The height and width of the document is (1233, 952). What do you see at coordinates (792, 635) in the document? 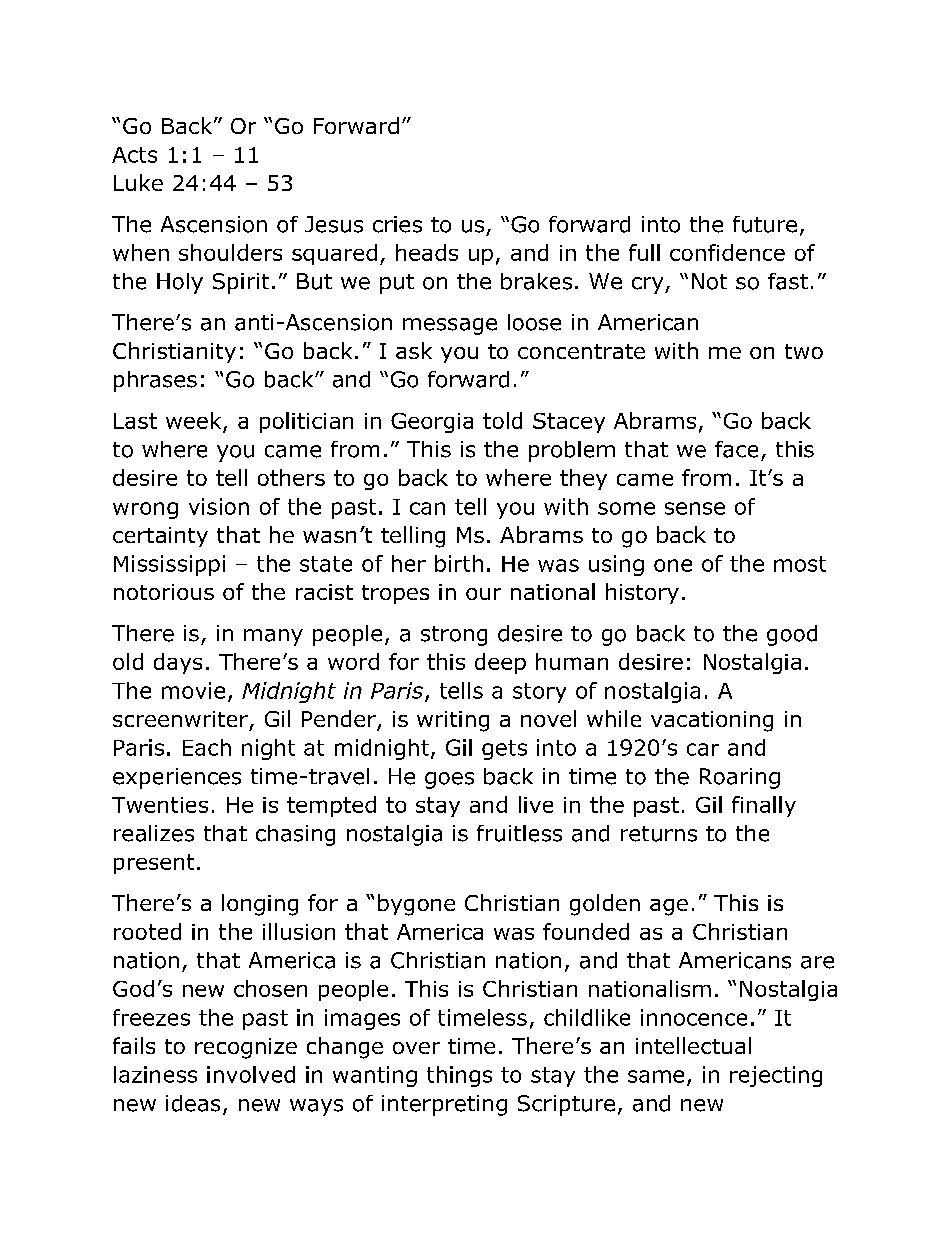
I see `good` at bounding box center [792, 635].
